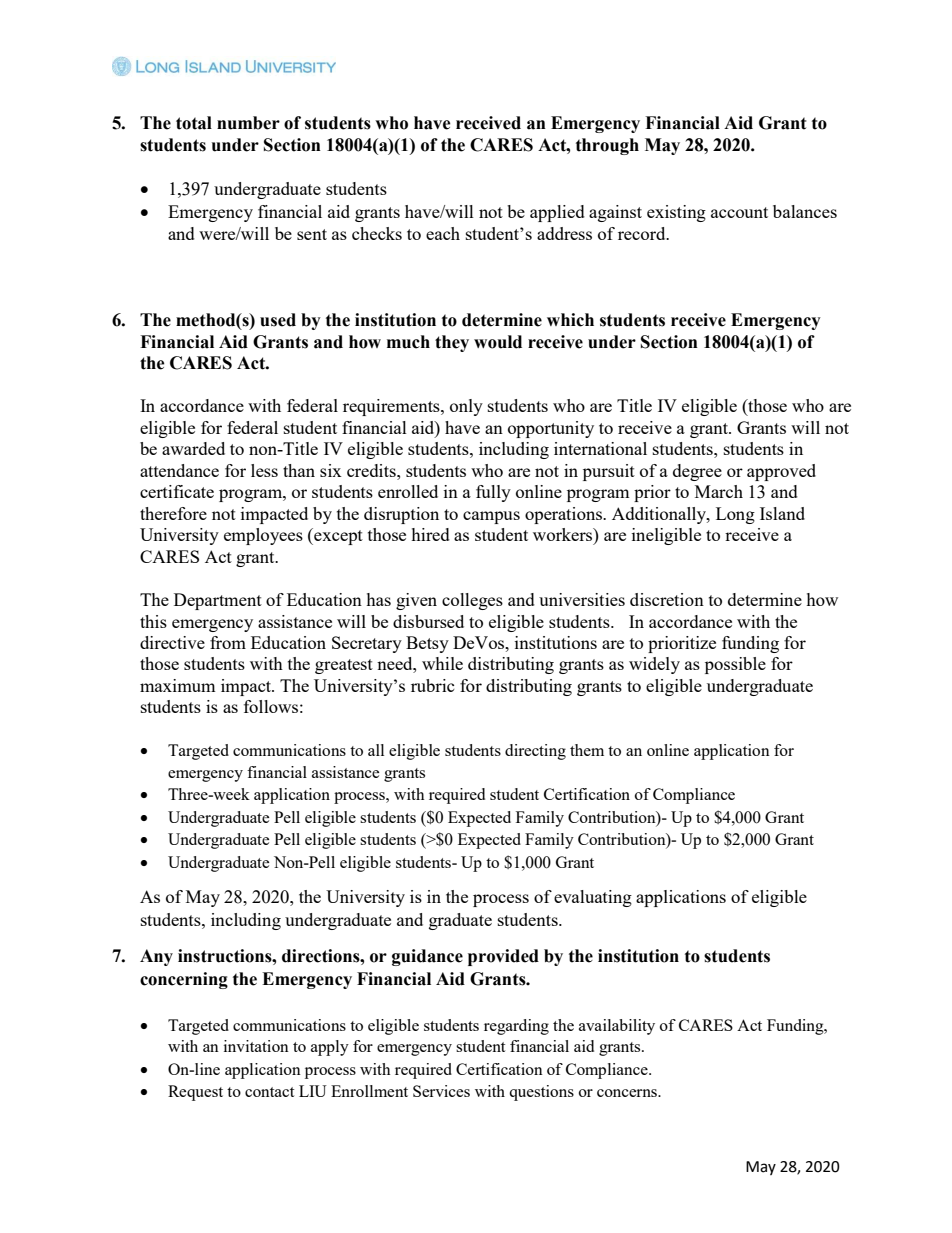 This page has width=952, height=1233. What do you see at coordinates (667, 599) in the page?
I see `discretion` at bounding box center [667, 599].
